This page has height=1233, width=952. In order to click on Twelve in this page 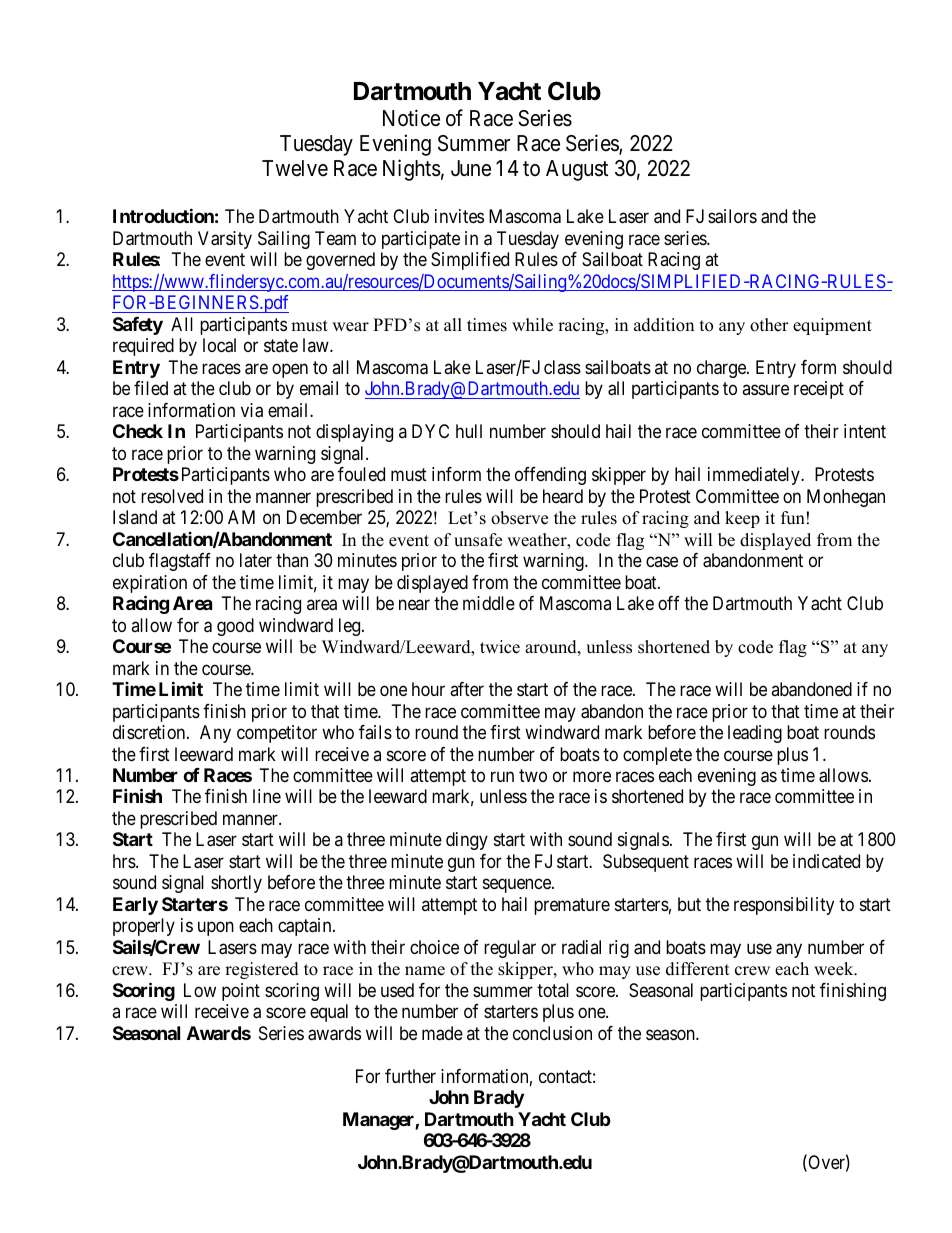, I will do `click(295, 168)`.
